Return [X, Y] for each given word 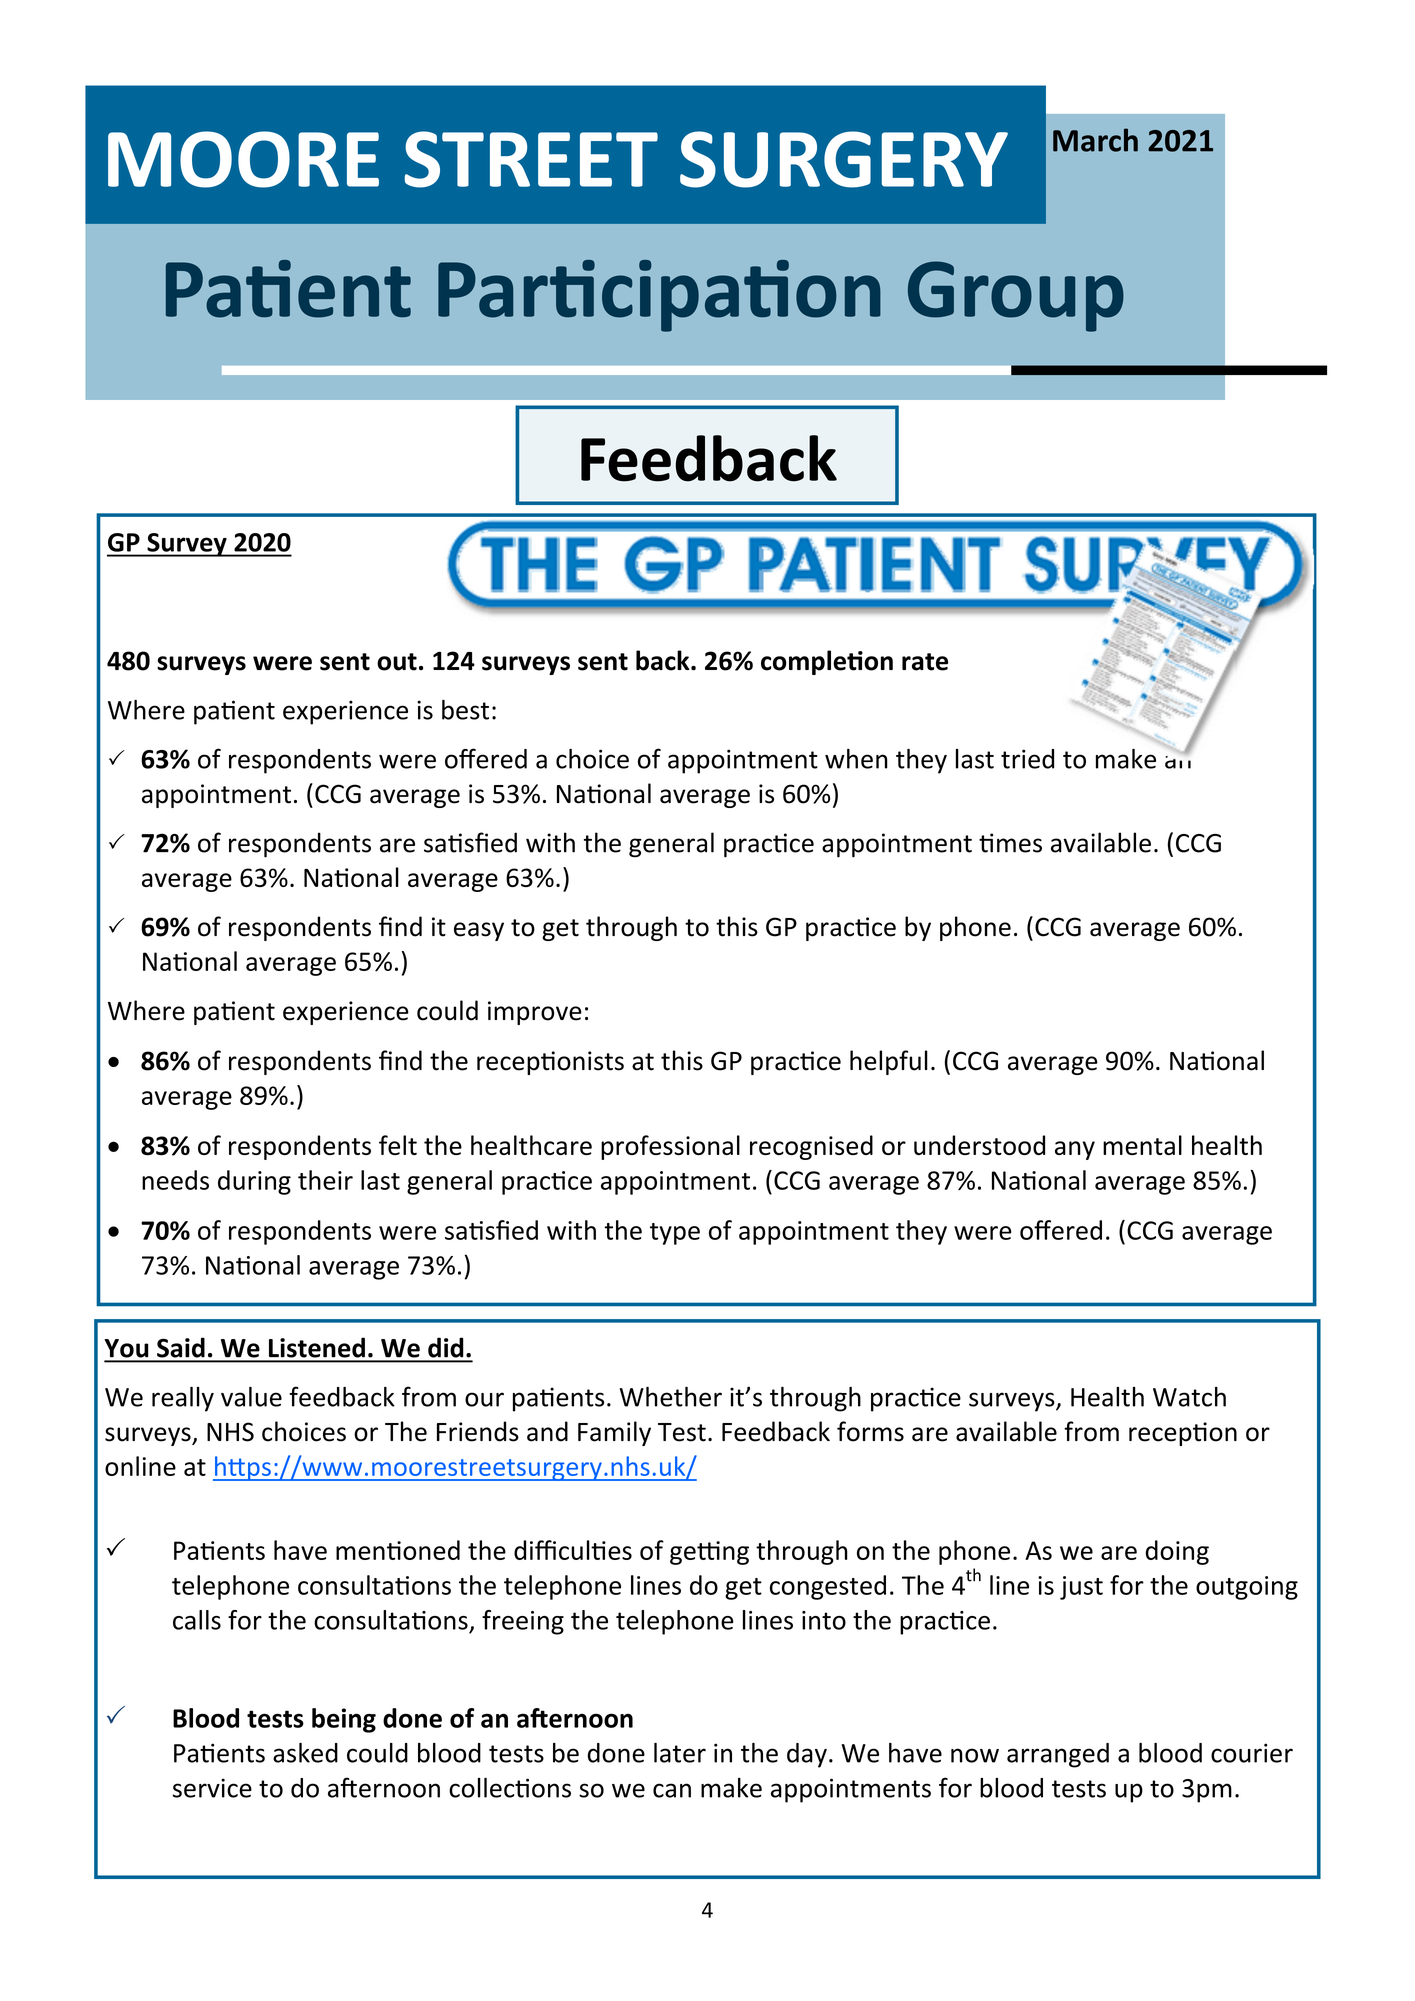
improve [535, 1013]
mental [1142, 1145]
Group [1016, 296]
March [1095, 140]
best [465, 710]
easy [479, 931]
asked [305, 1753]
